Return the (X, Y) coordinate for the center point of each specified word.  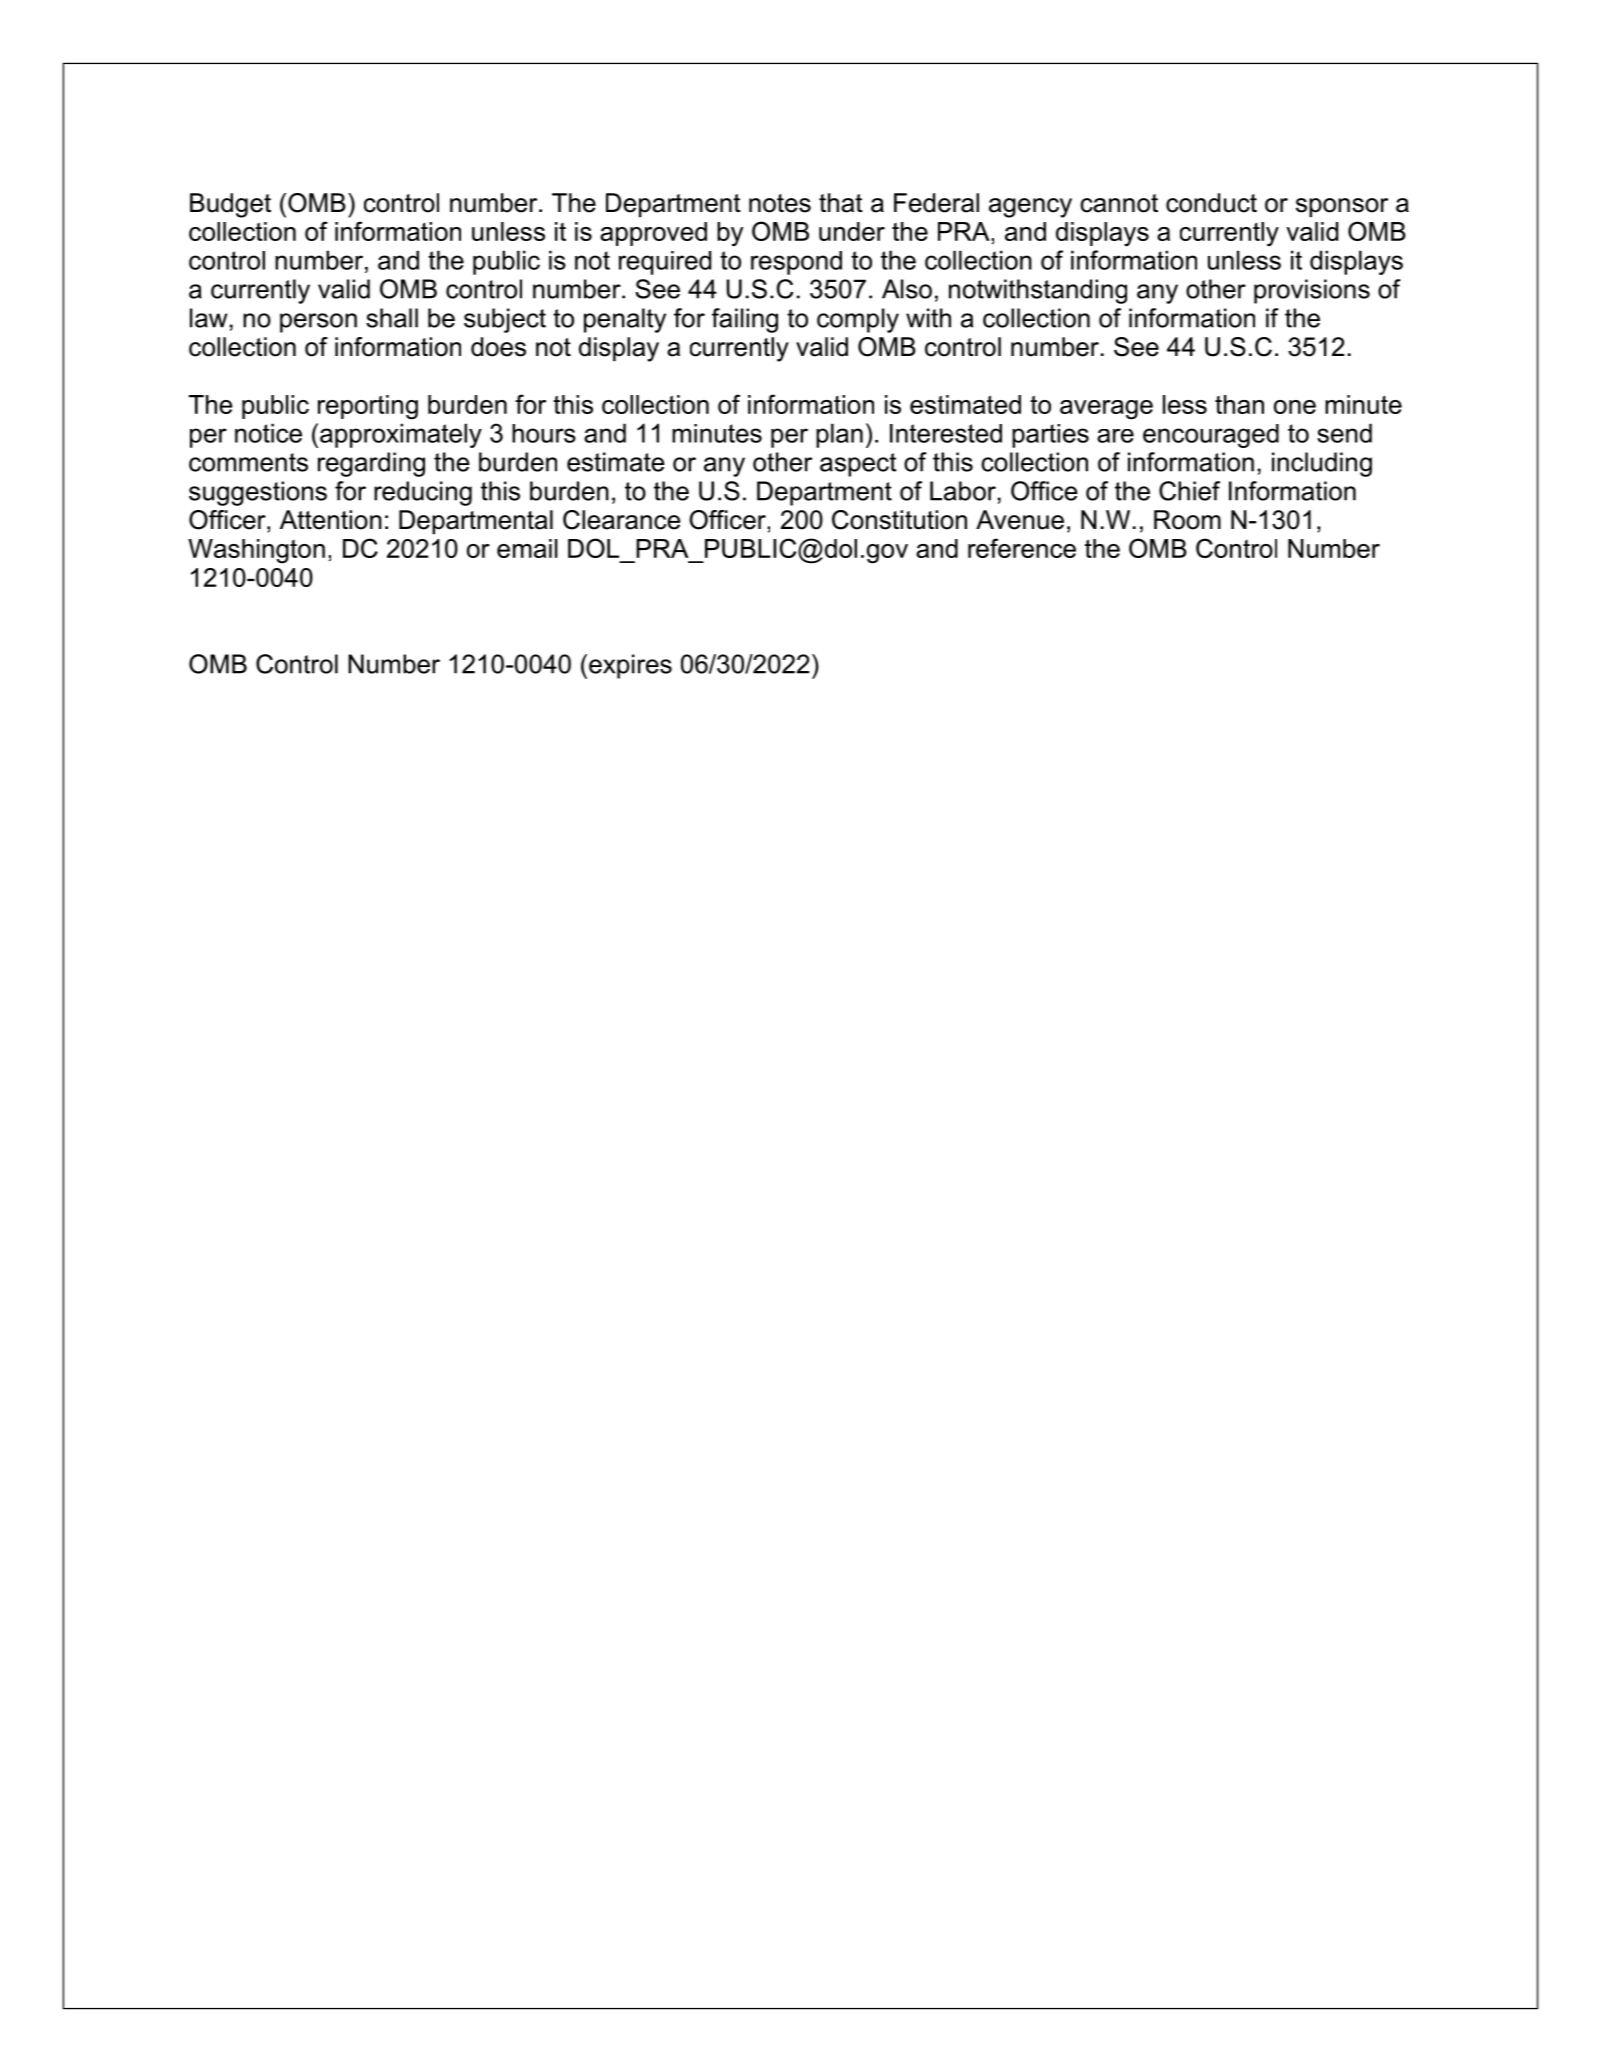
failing (745, 320)
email (527, 548)
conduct (1211, 203)
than (1239, 404)
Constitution (899, 520)
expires (630, 666)
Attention (331, 520)
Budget (230, 205)
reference (1022, 548)
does (498, 347)
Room (1187, 520)
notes (780, 203)
